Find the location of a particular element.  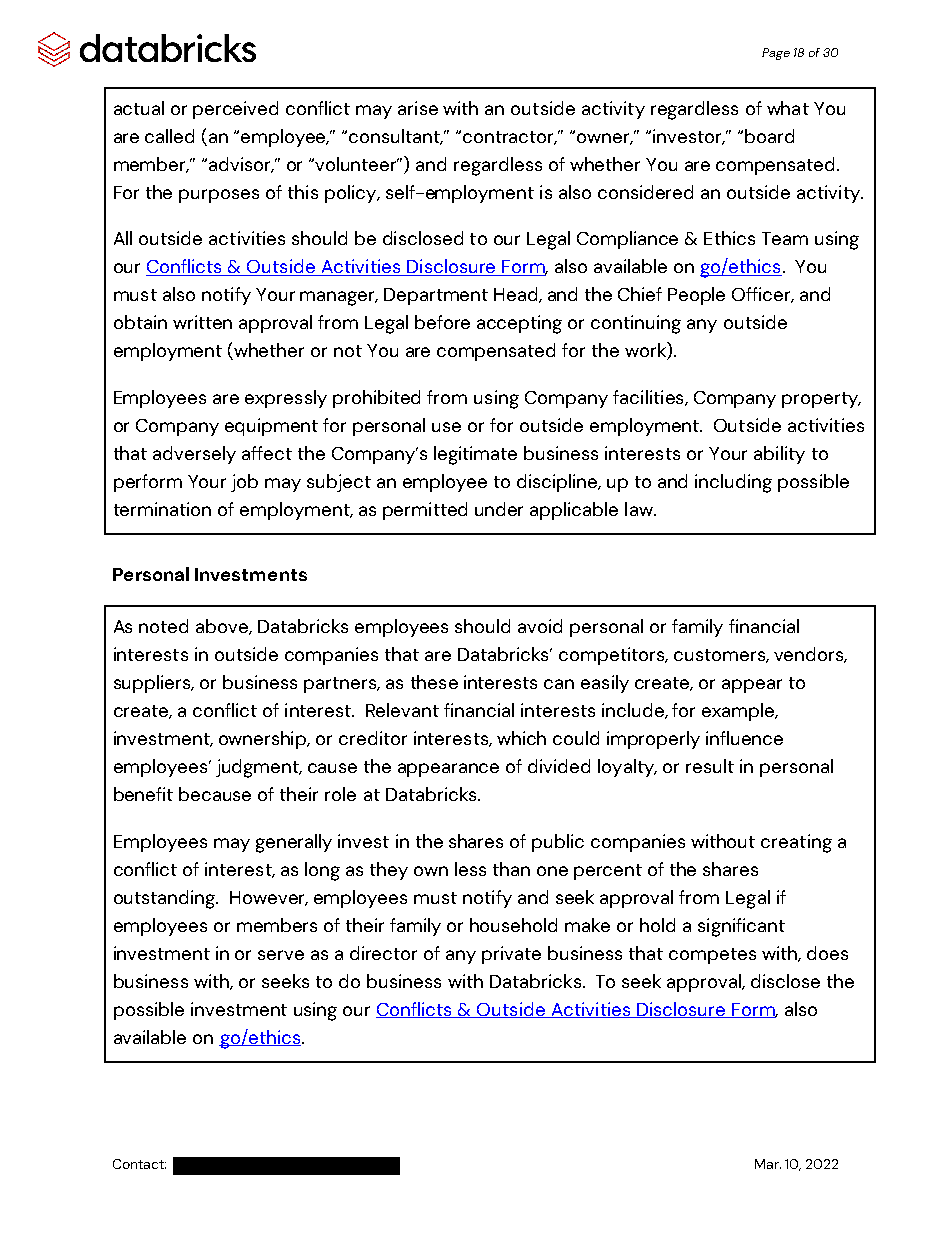

perceived is located at coordinates (235, 110).
